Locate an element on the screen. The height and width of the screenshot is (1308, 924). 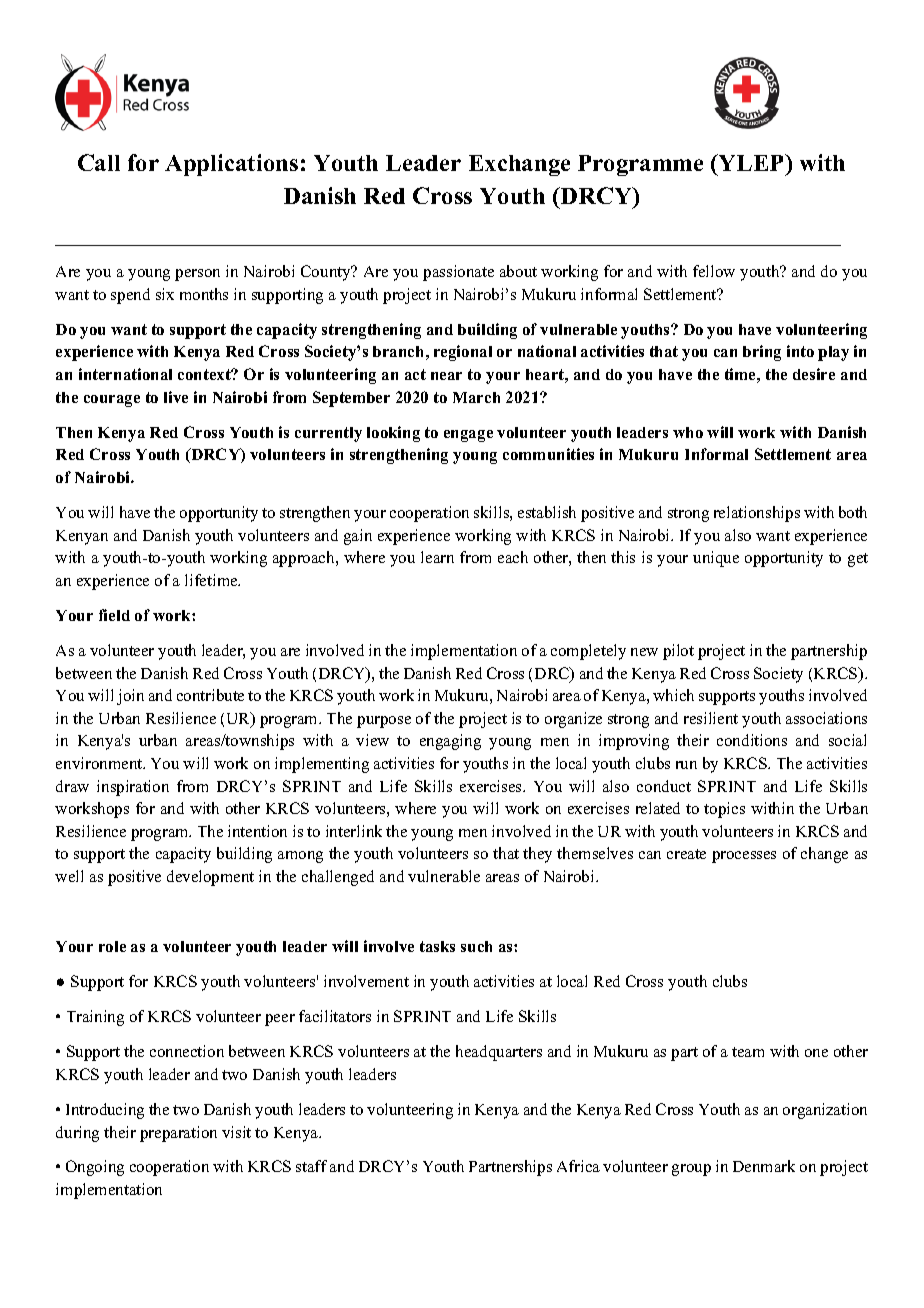
passionate is located at coordinates (458, 273).
